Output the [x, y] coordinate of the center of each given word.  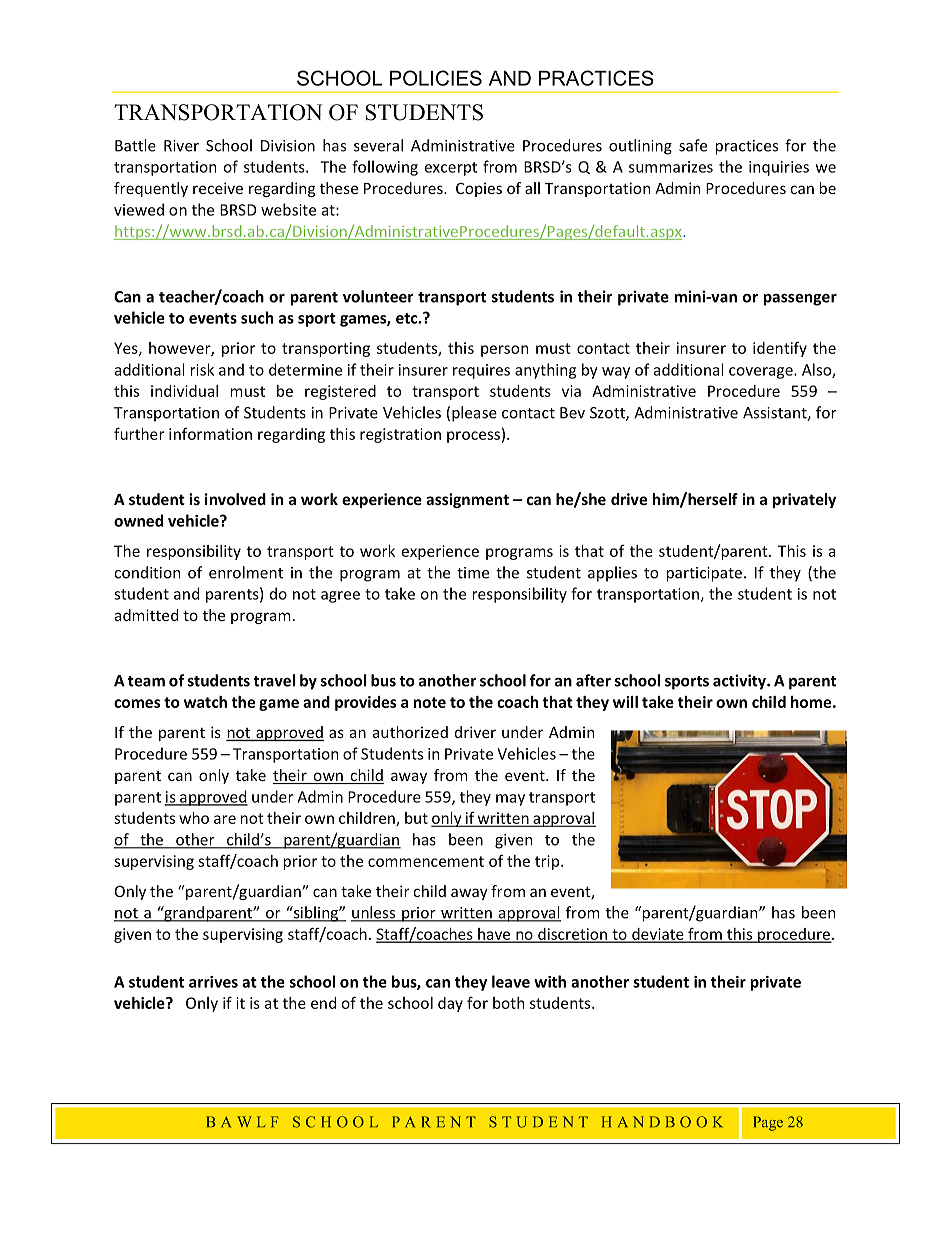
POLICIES [436, 78]
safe [693, 145]
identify [780, 349]
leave [511, 981]
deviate [658, 935]
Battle [135, 145]
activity [740, 682]
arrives [213, 982]
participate [704, 574]
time [473, 573]
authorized [410, 732]
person [504, 351]
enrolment [246, 572]
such [257, 317]
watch [205, 702]
